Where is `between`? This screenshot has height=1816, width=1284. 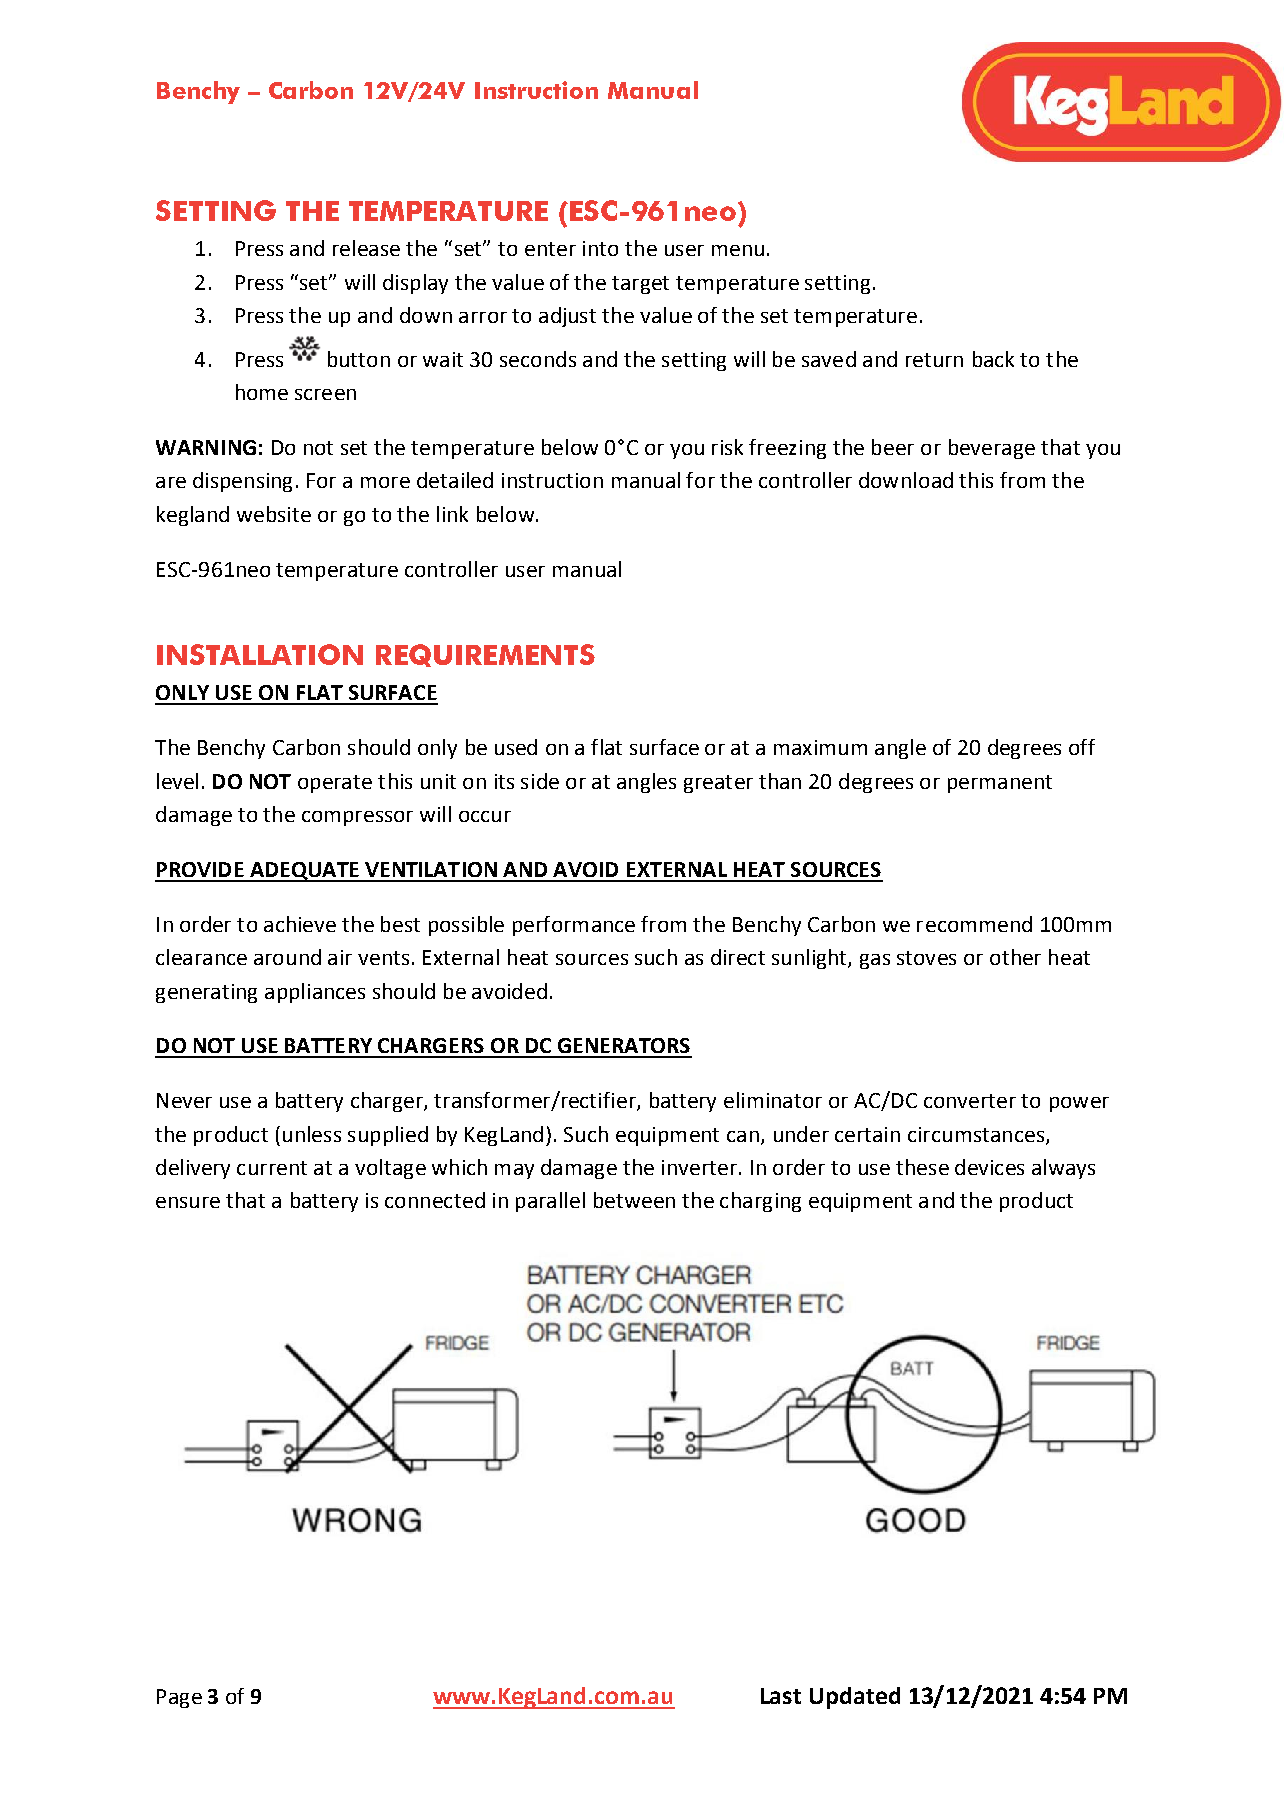 between is located at coordinates (634, 1200).
